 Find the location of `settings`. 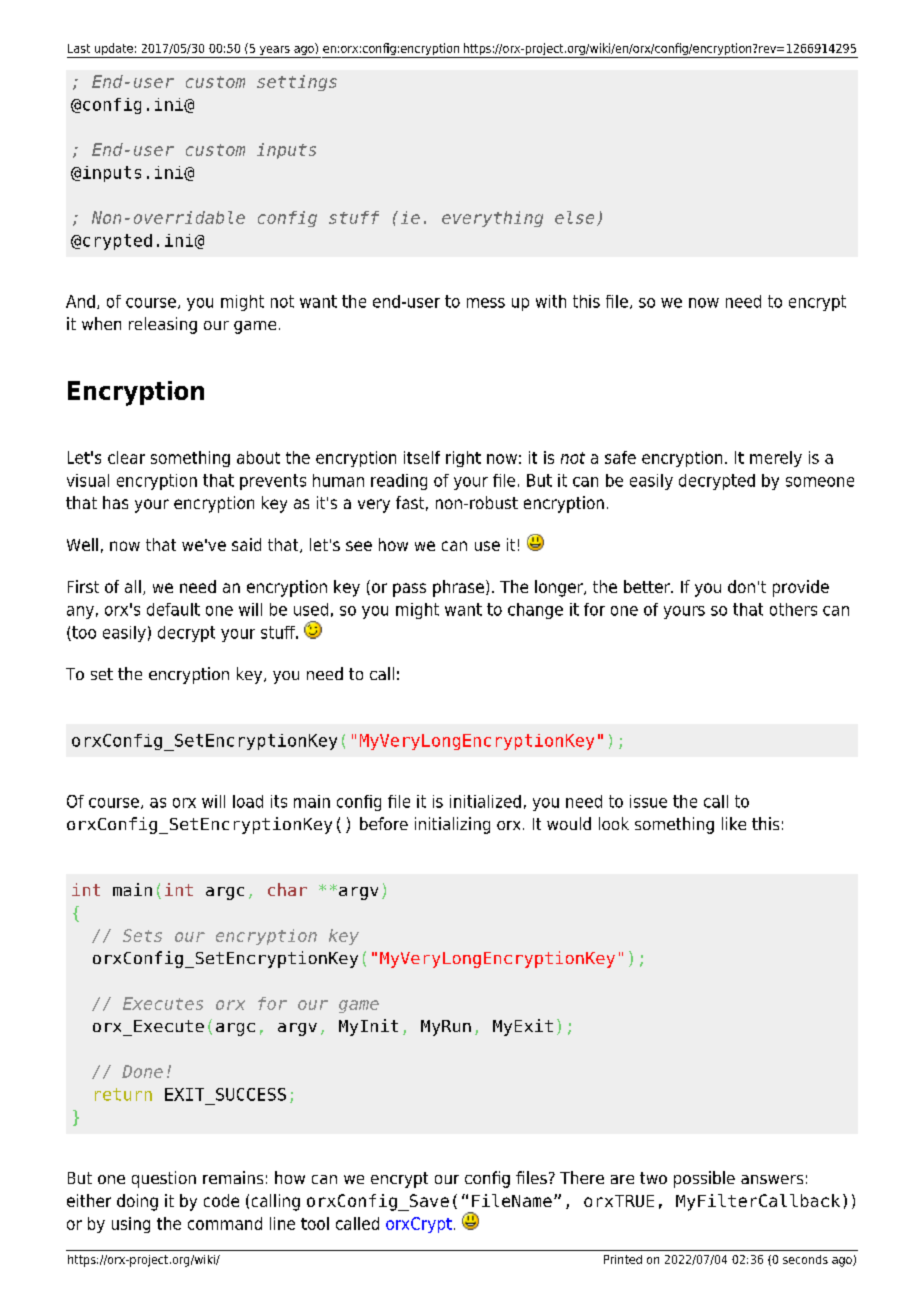

settings is located at coordinates (297, 83).
